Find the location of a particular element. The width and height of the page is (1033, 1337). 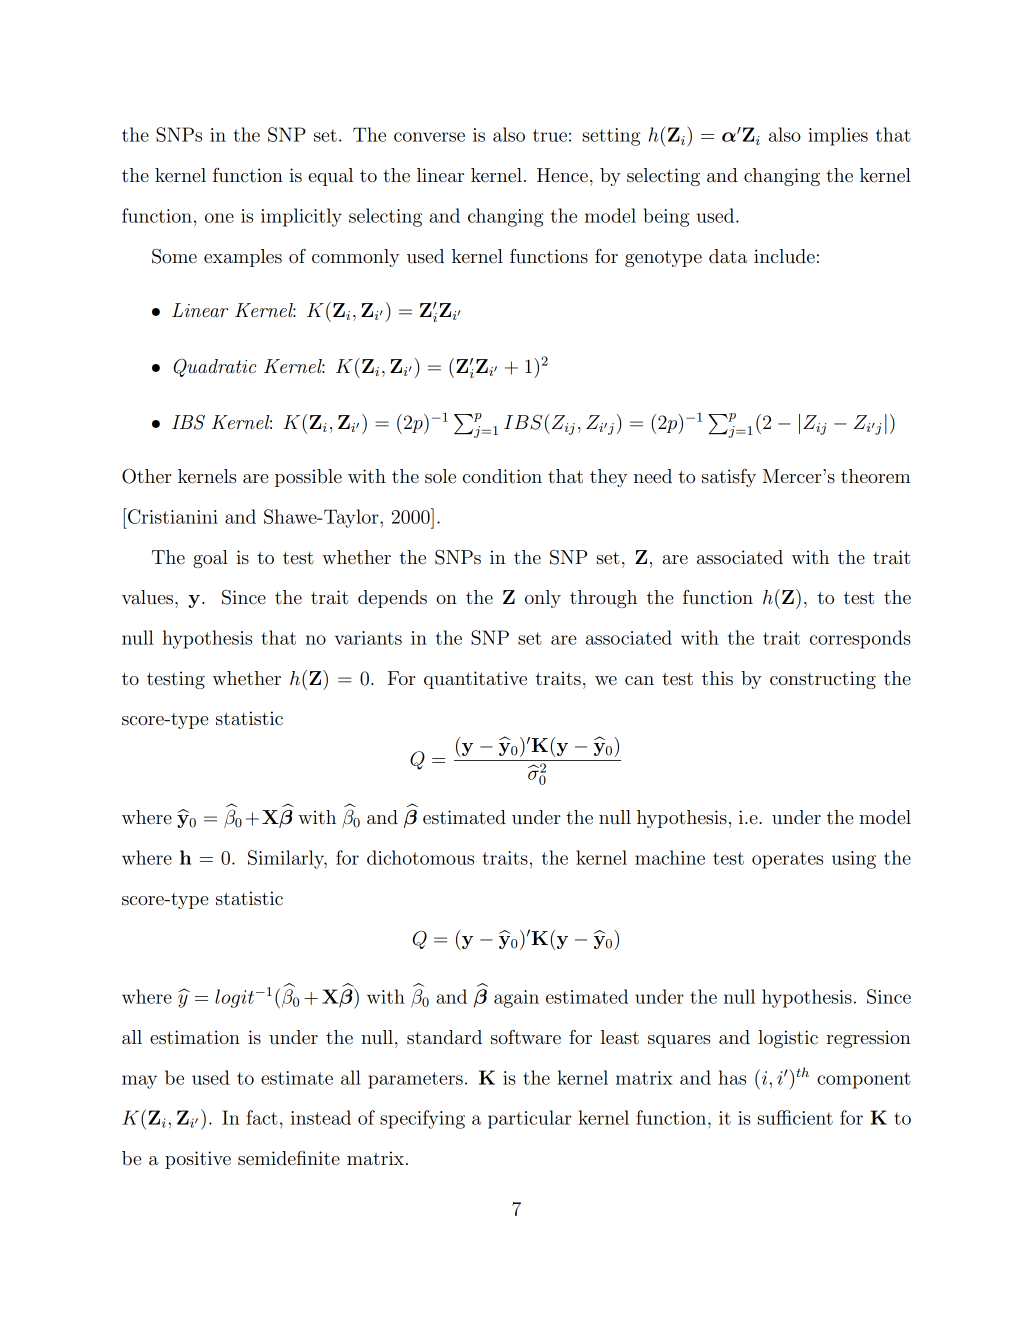

Hence is located at coordinates (562, 175).
